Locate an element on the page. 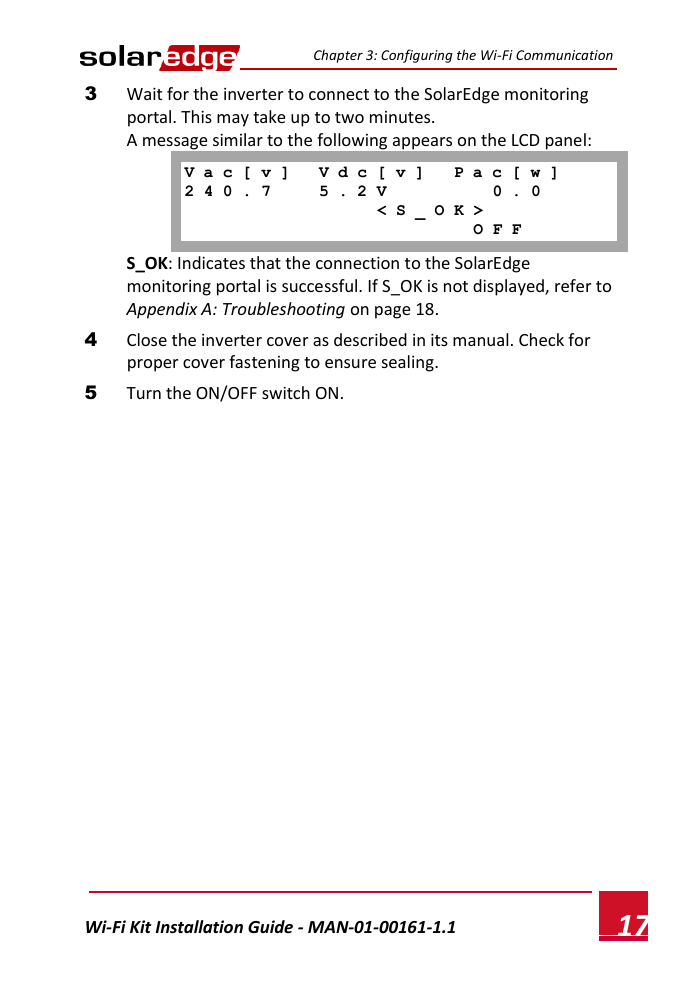 This image has width=698, height=985. Installation is located at coordinates (199, 927).
